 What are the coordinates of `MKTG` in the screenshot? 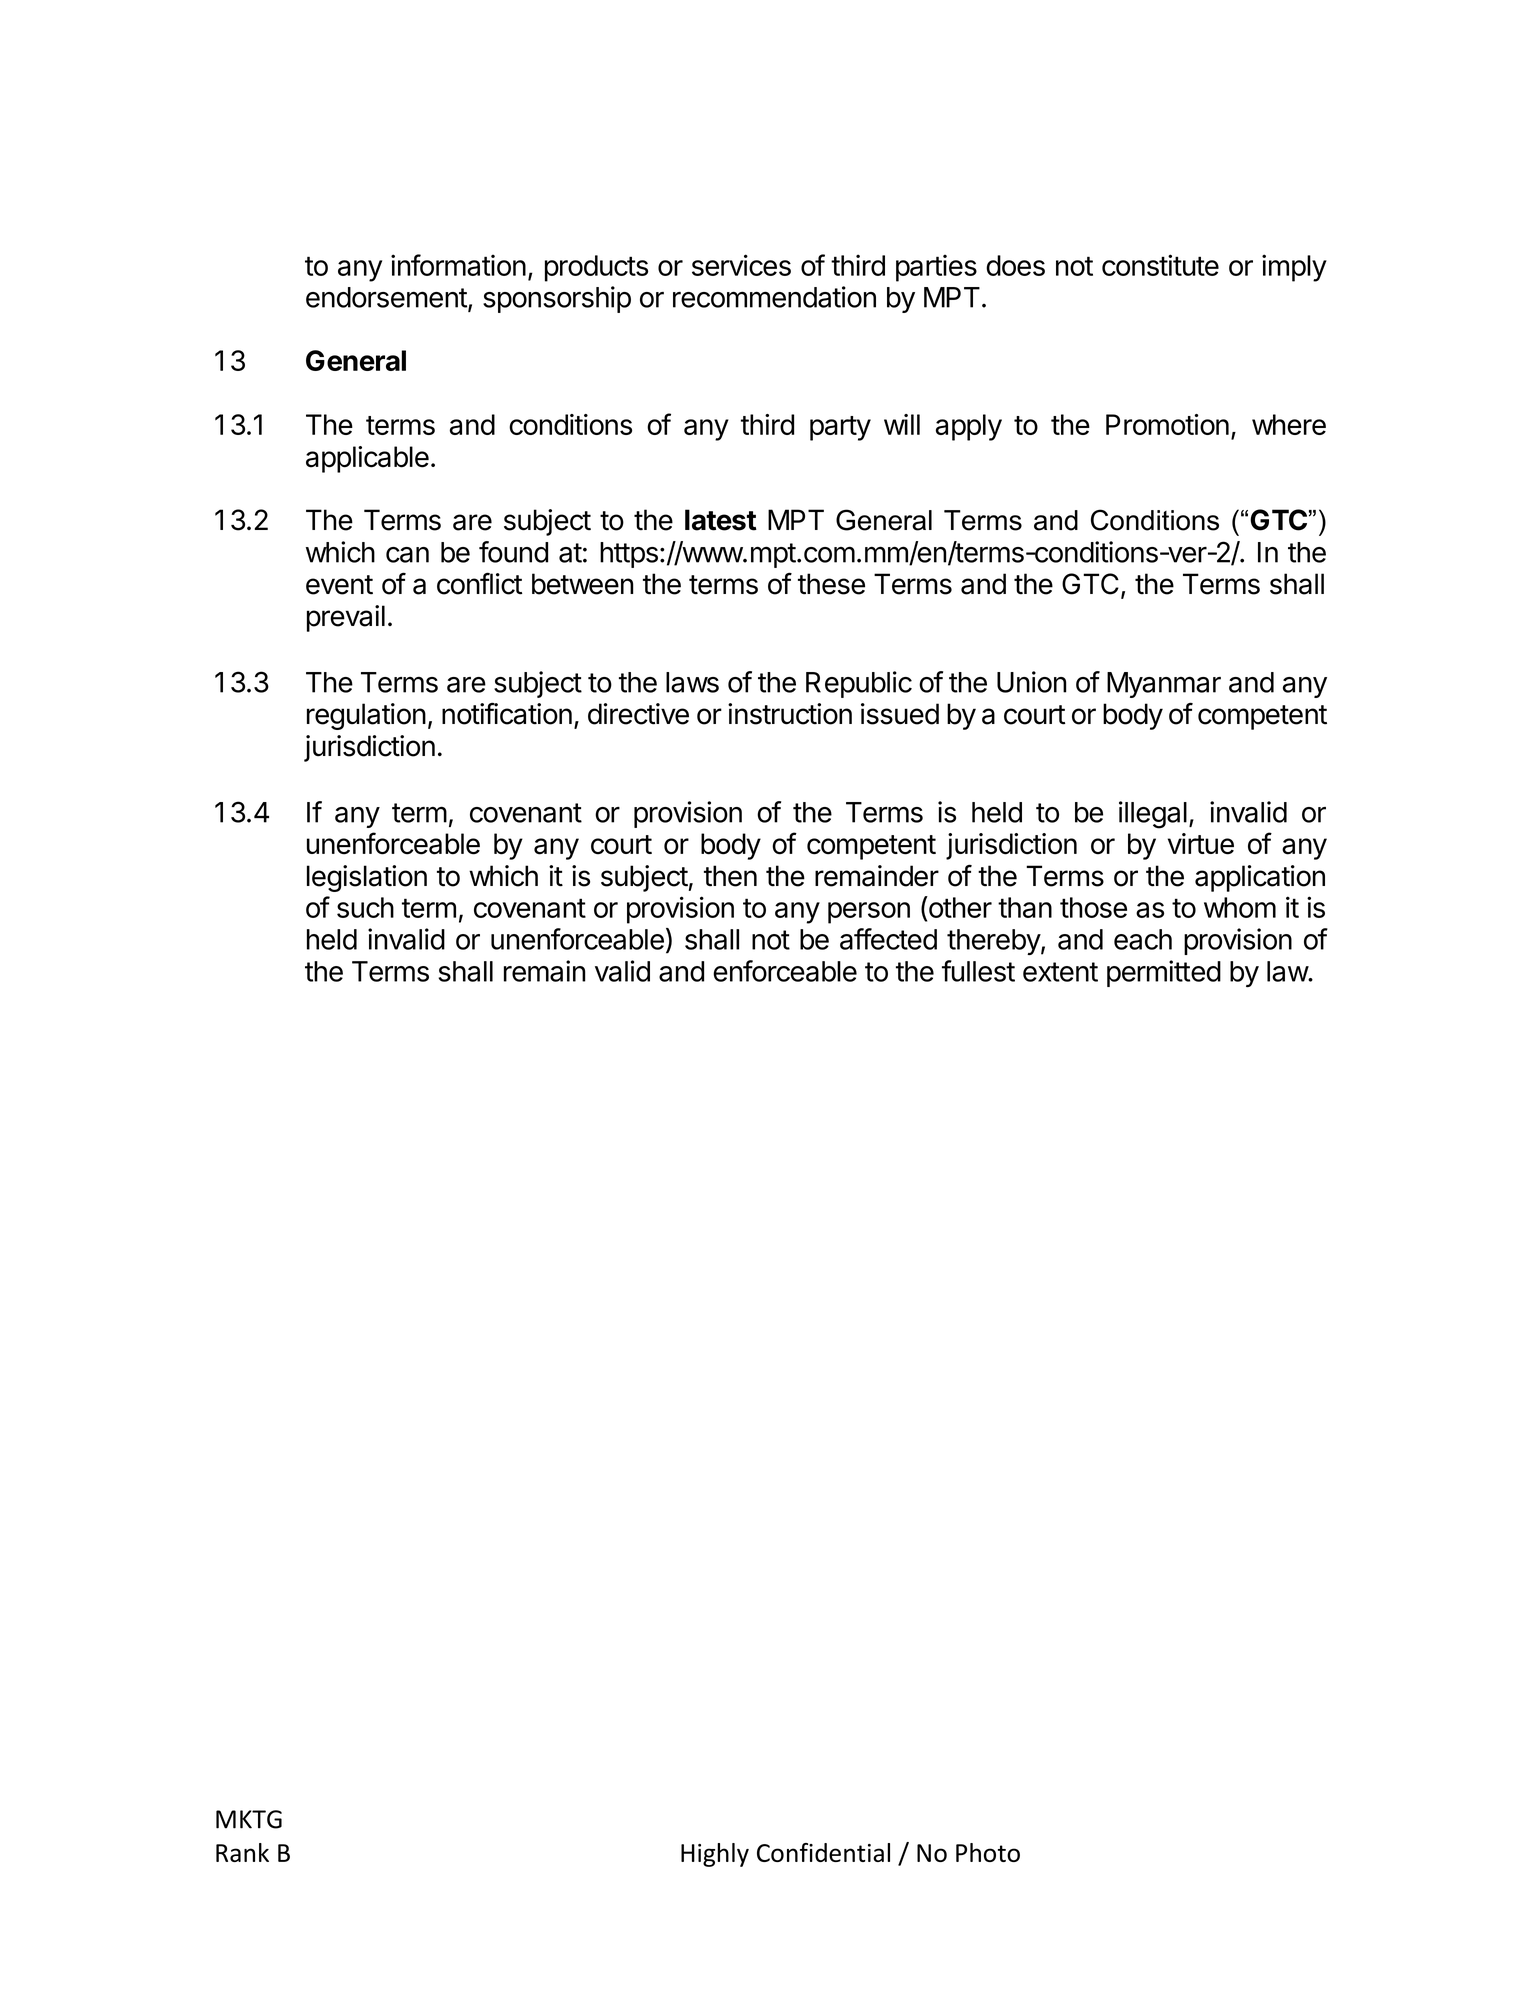 It's located at (249, 1819).
